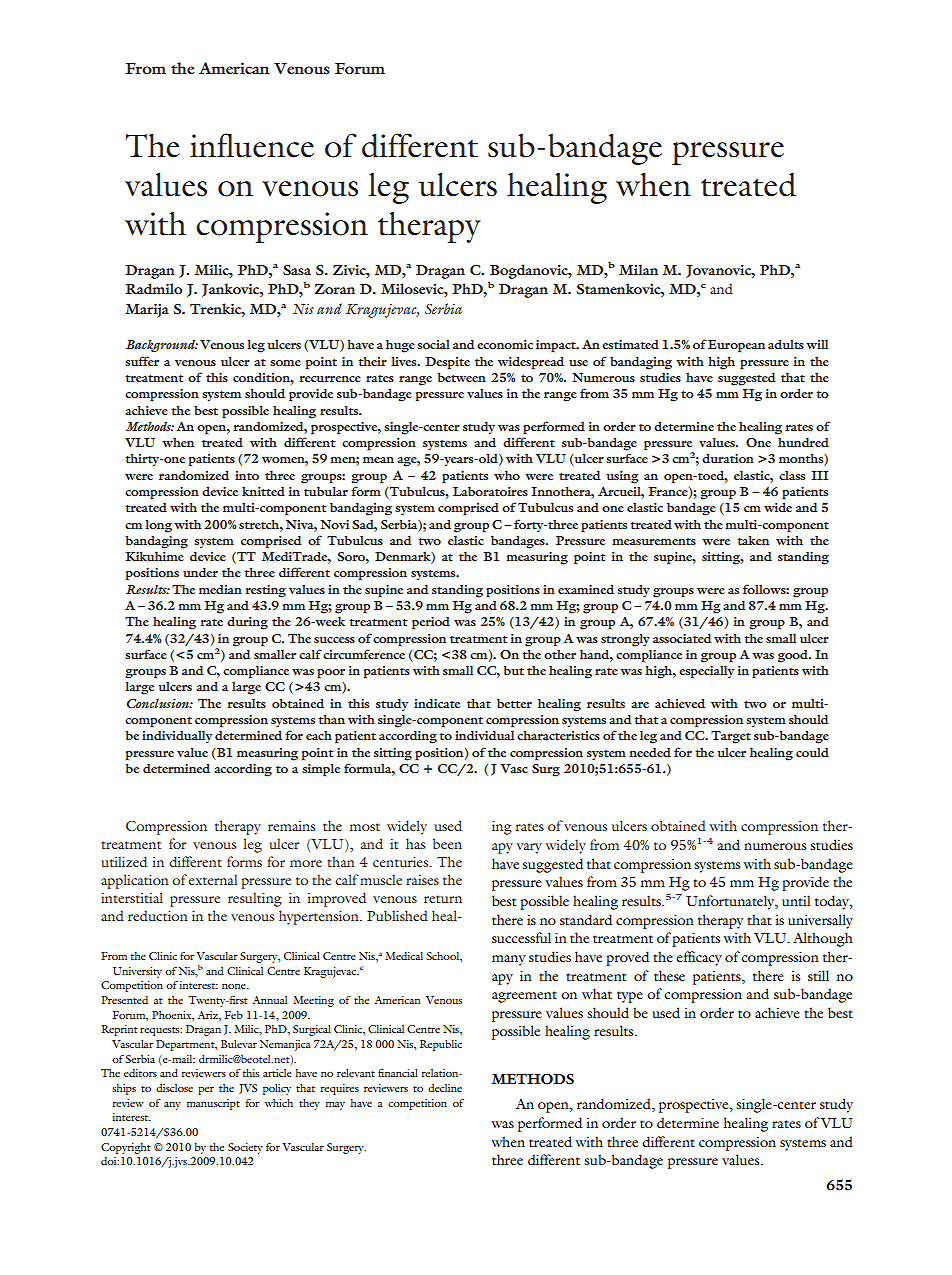 This page has height=1275, width=952. I want to click on been, so click(447, 843).
